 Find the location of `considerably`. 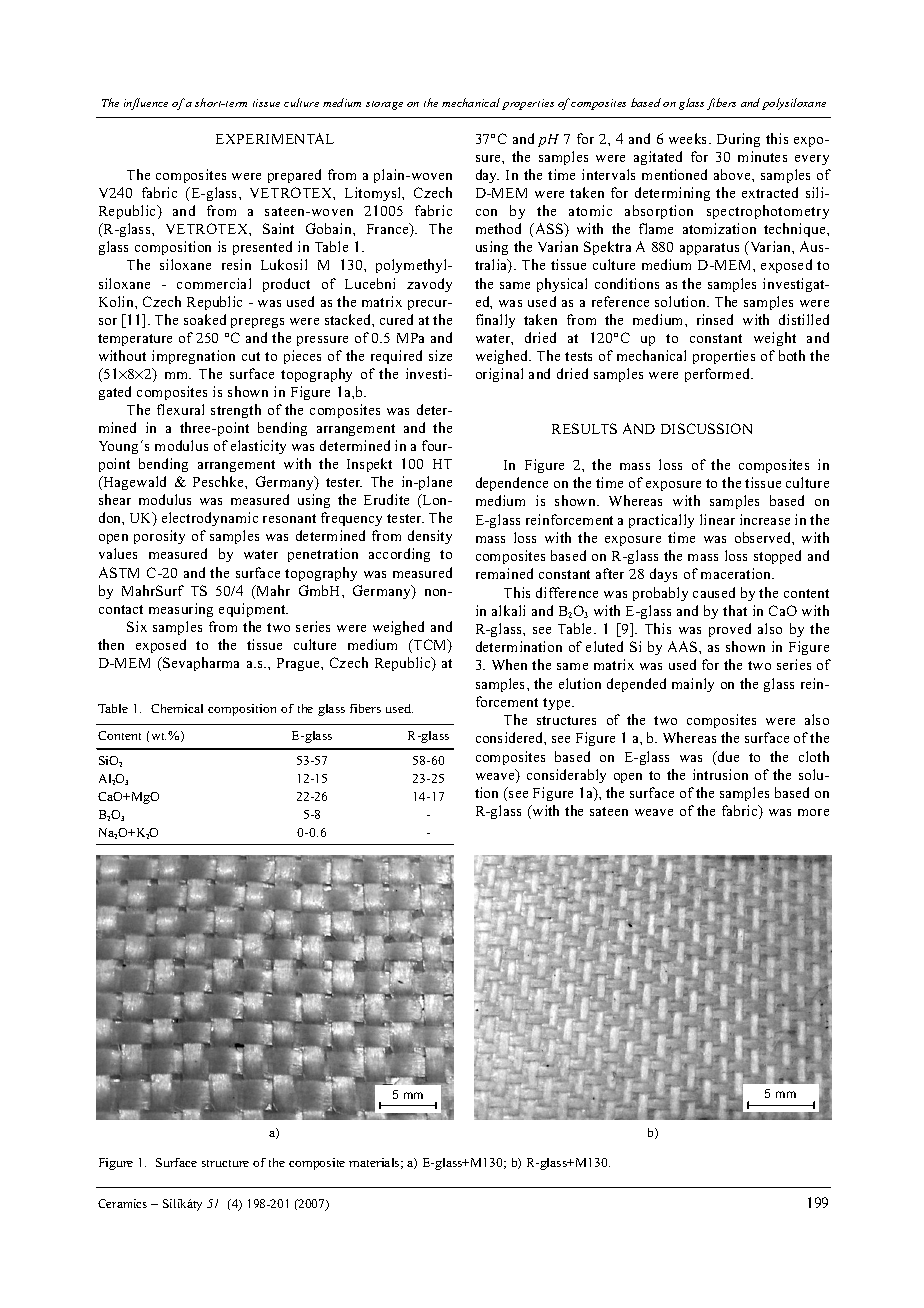

considerably is located at coordinates (566, 776).
